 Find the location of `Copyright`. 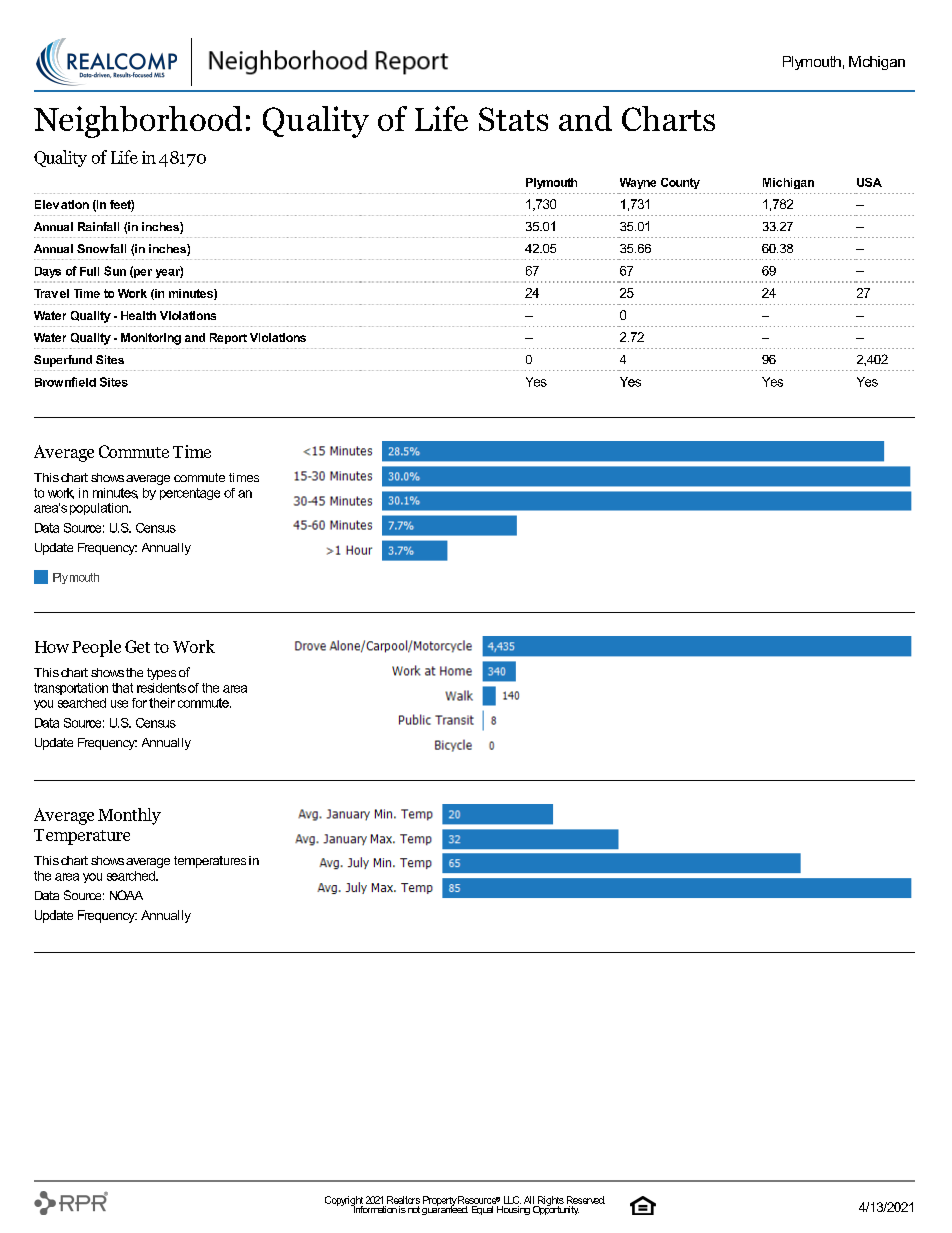

Copyright is located at coordinates (344, 1202).
